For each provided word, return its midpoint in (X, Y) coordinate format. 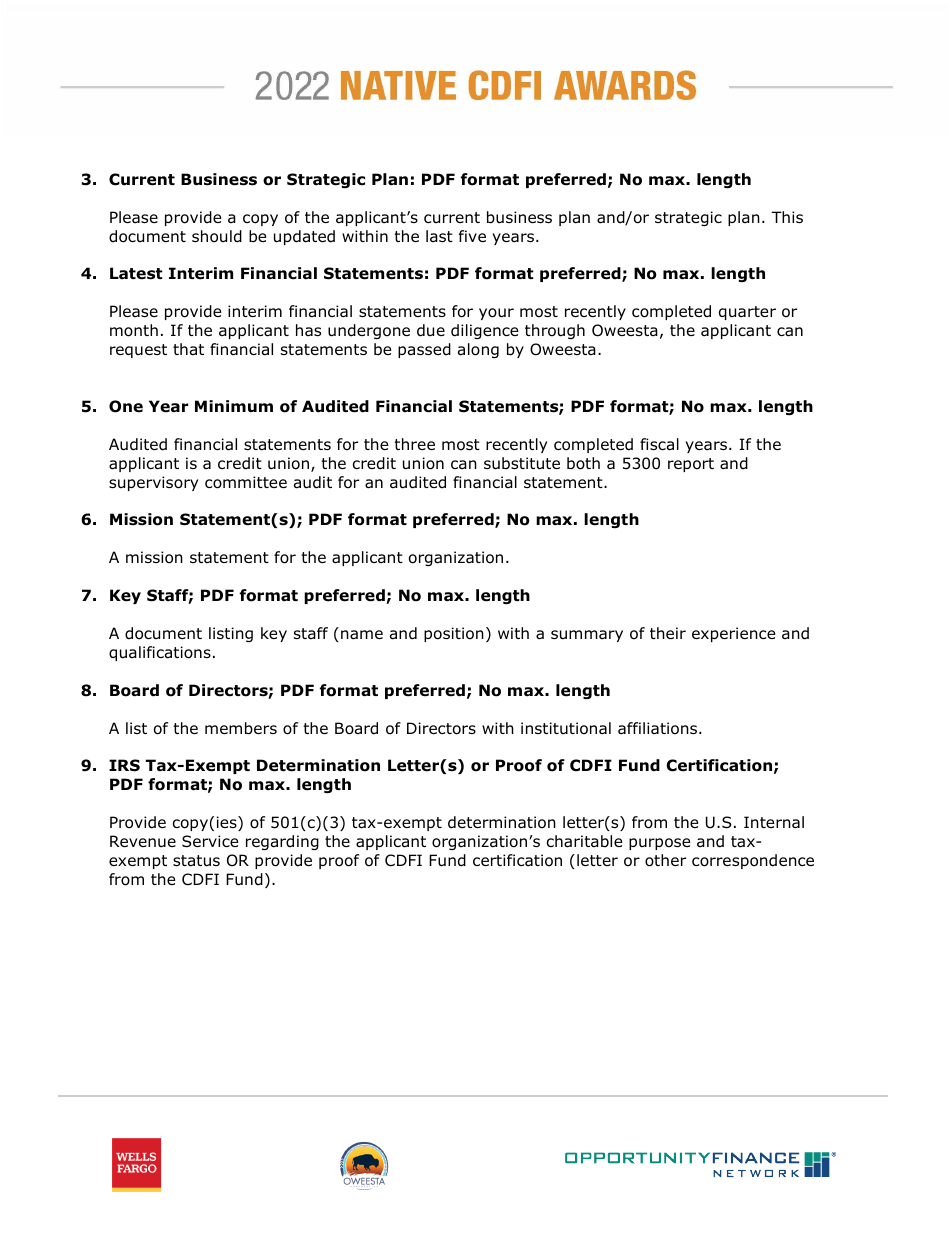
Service (210, 841)
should (217, 236)
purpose (660, 844)
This (787, 217)
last (439, 236)
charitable (585, 841)
